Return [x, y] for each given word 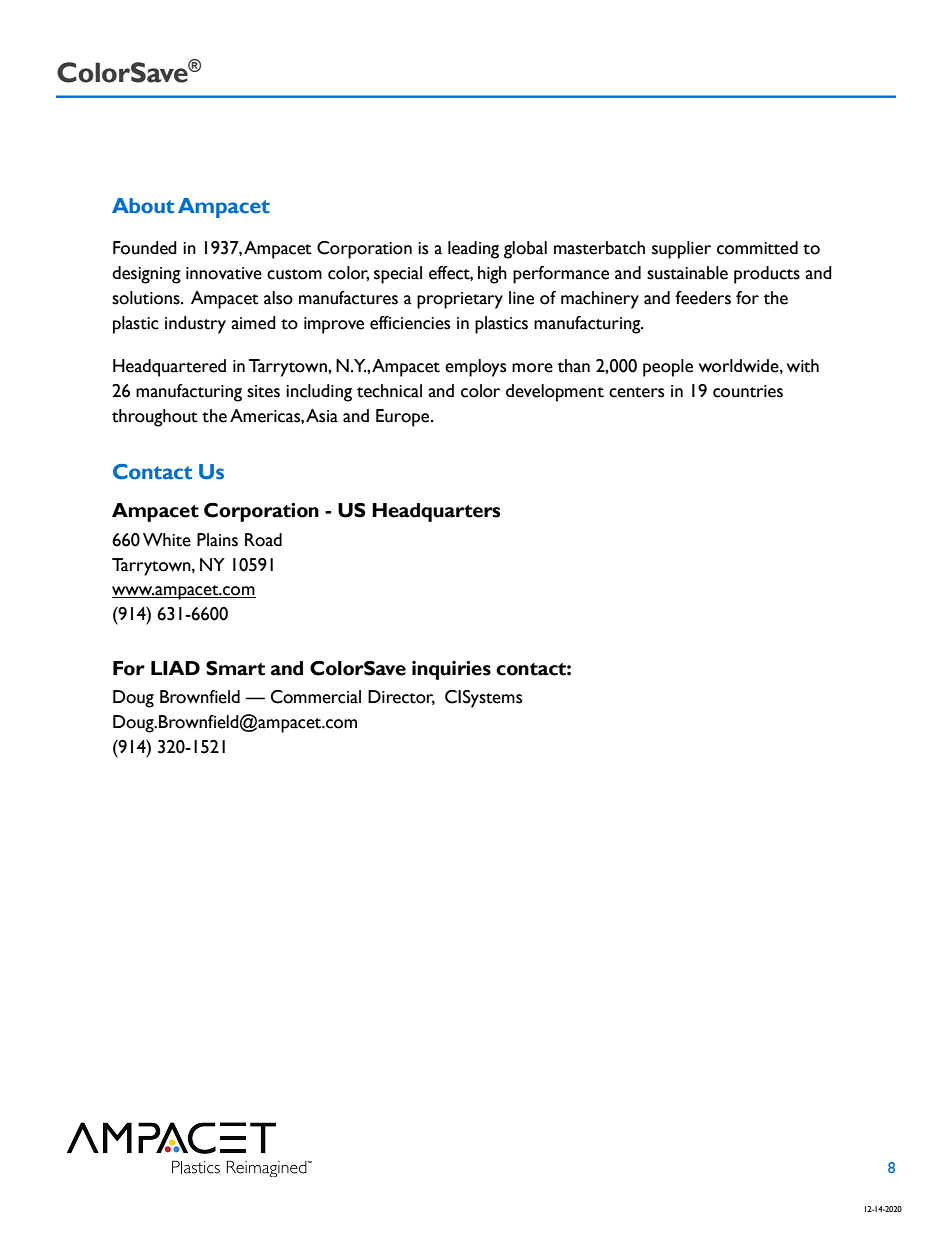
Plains [217, 540]
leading [473, 250]
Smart [235, 668]
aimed [253, 323]
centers [636, 392]
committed [757, 248]
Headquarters [436, 512]
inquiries [451, 670]
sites [263, 391]
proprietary [460, 300]
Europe [404, 418]
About [143, 206]
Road [263, 540]
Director [401, 697]
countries [748, 391]
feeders [703, 298]
